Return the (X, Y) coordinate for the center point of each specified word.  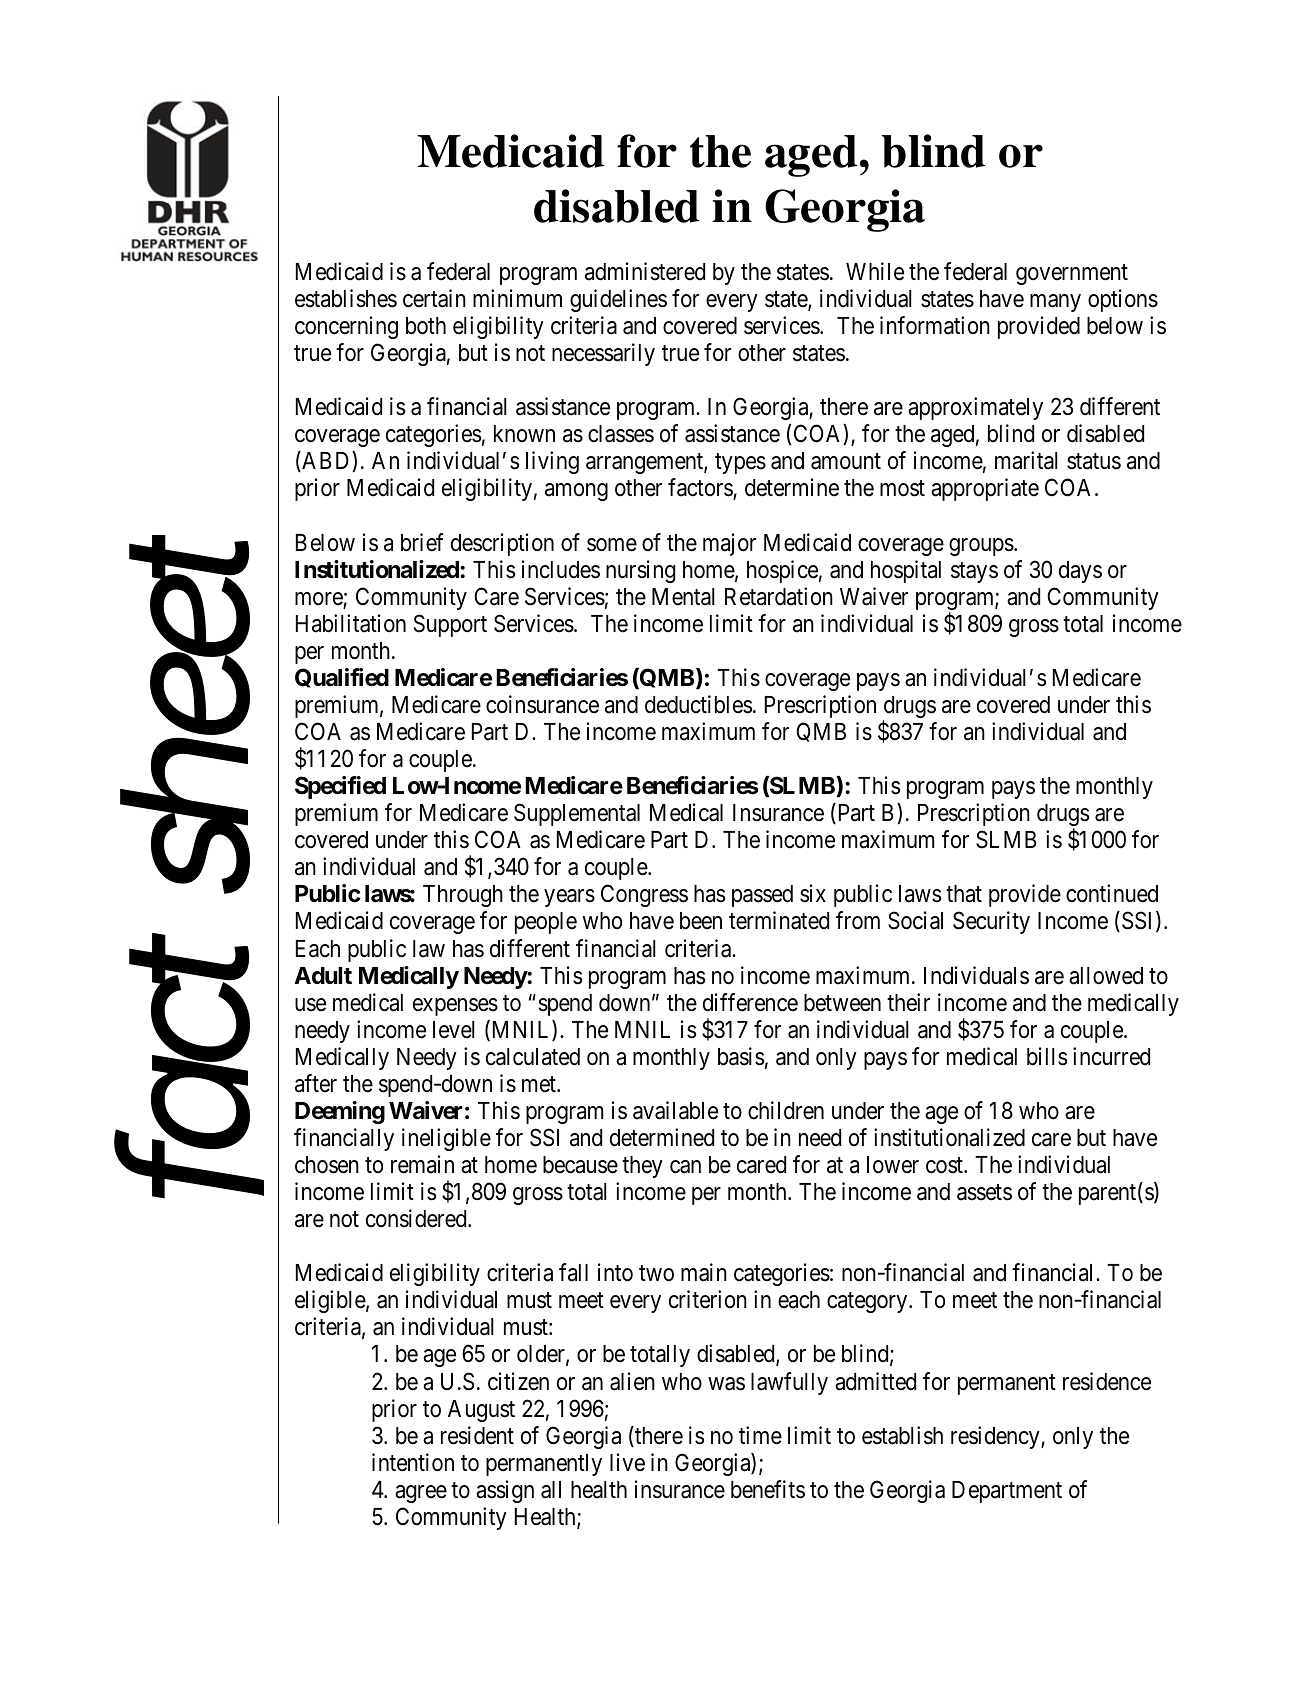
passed (762, 896)
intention (413, 1462)
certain (434, 298)
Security (991, 922)
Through (463, 896)
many (1055, 303)
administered (645, 271)
